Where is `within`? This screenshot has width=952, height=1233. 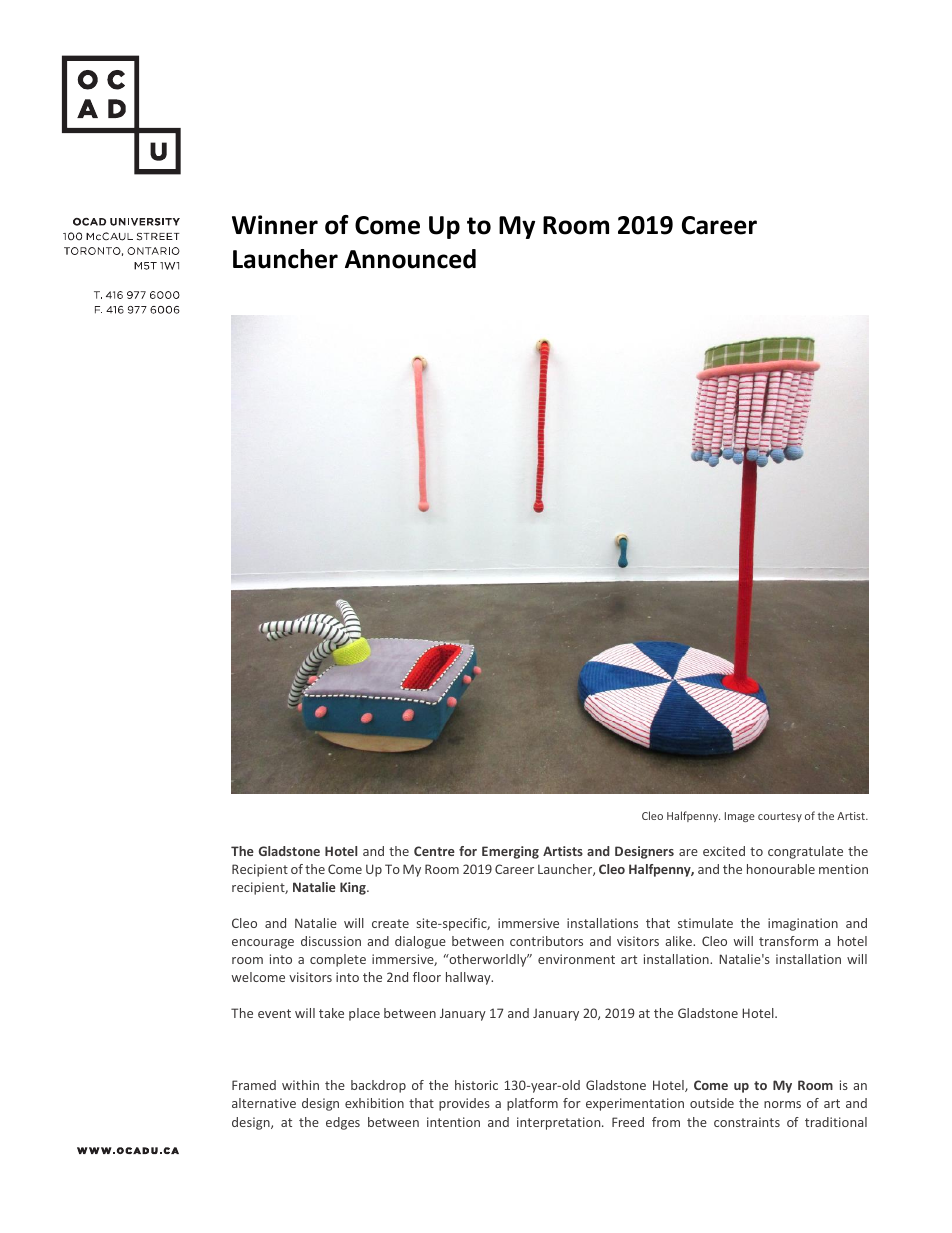
within is located at coordinates (300, 1085).
